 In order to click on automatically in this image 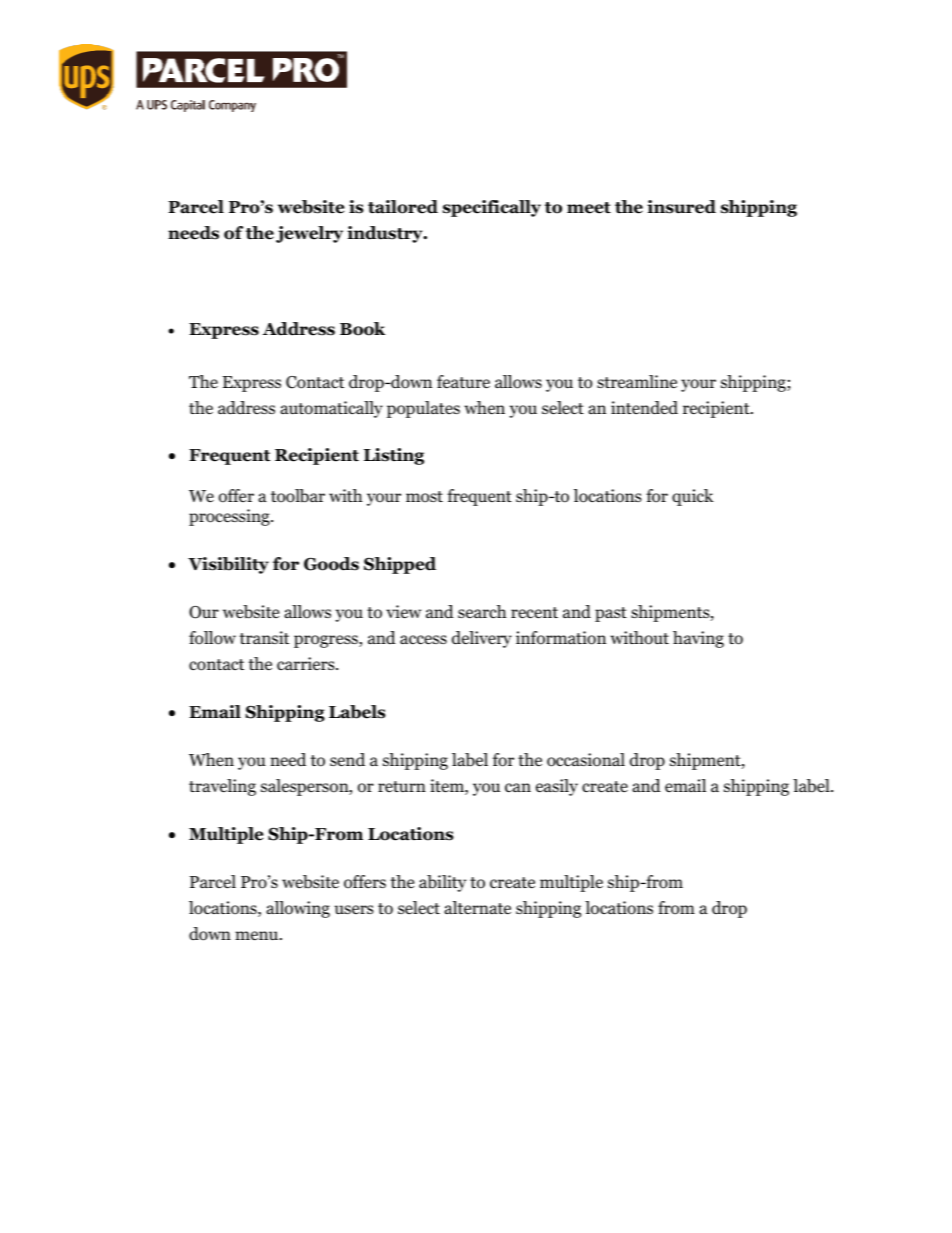, I will do `click(331, 409)`.
